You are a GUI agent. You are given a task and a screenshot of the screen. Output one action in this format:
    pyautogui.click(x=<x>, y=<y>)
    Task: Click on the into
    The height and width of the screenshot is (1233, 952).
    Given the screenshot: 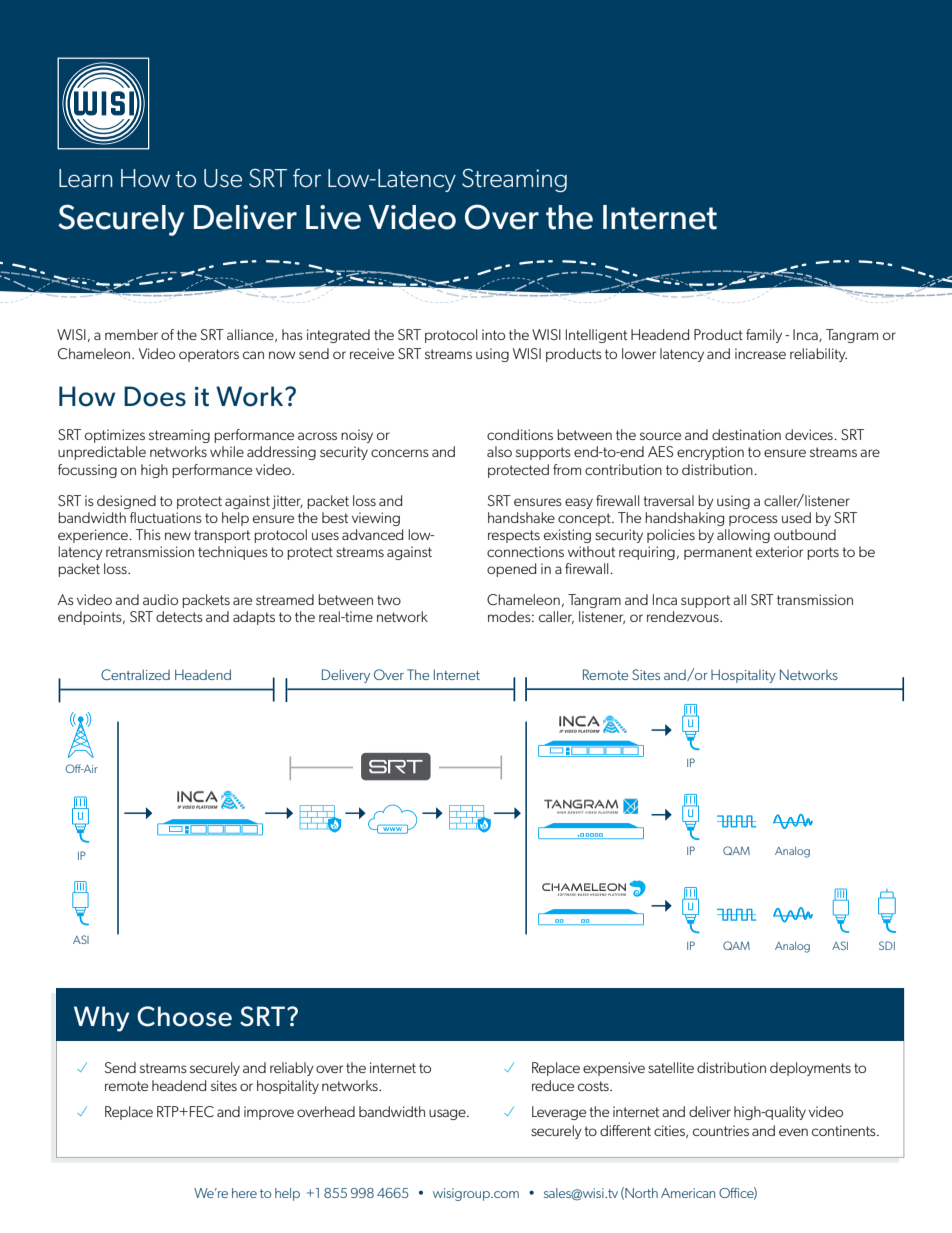 What is the action you would take?
    pyautogui.click(x=493, y=334)
